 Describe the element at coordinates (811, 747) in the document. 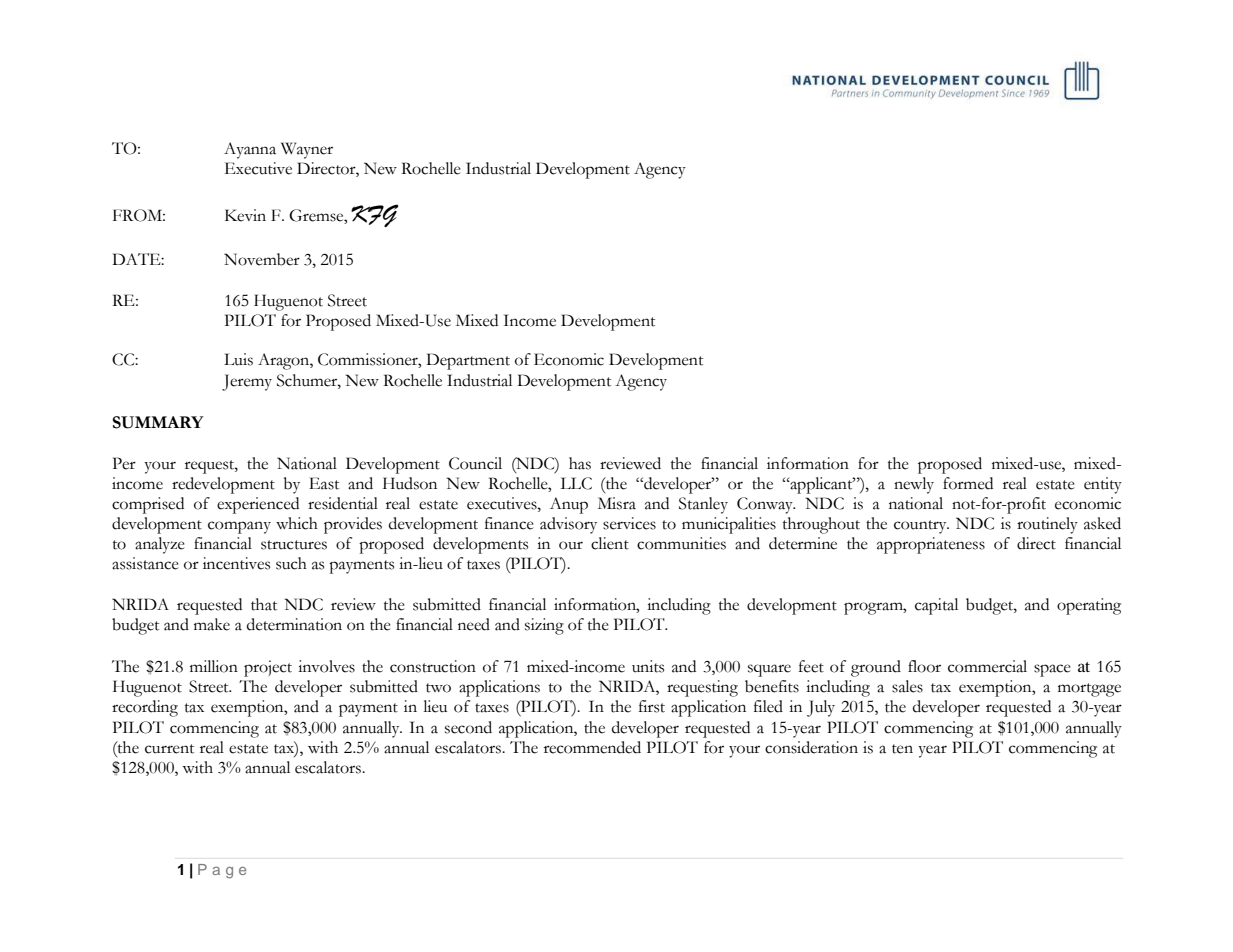

I see `consideration` at that location.
